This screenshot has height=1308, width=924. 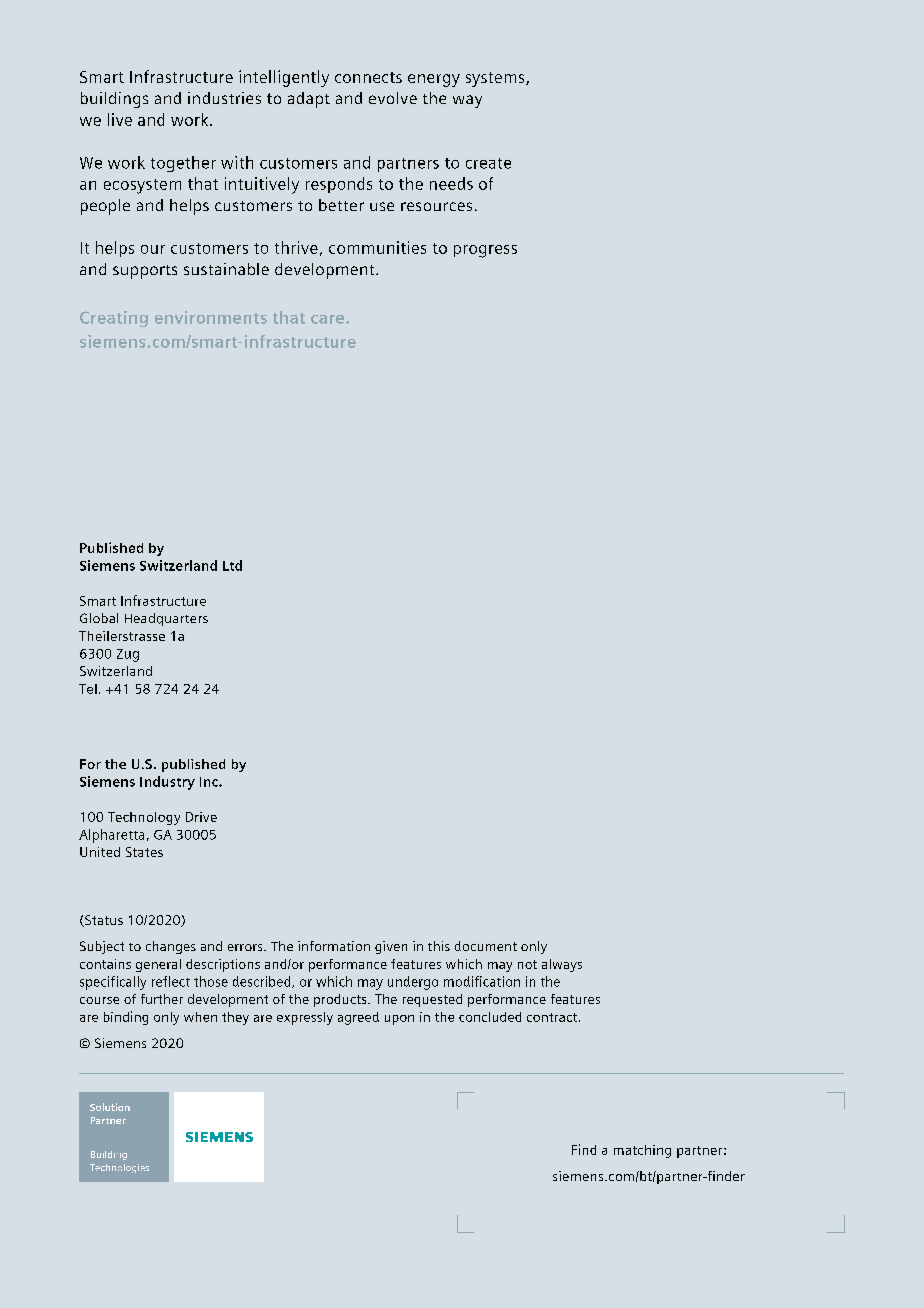 I want to click on Headquarters, so click(x=166, y=619).
